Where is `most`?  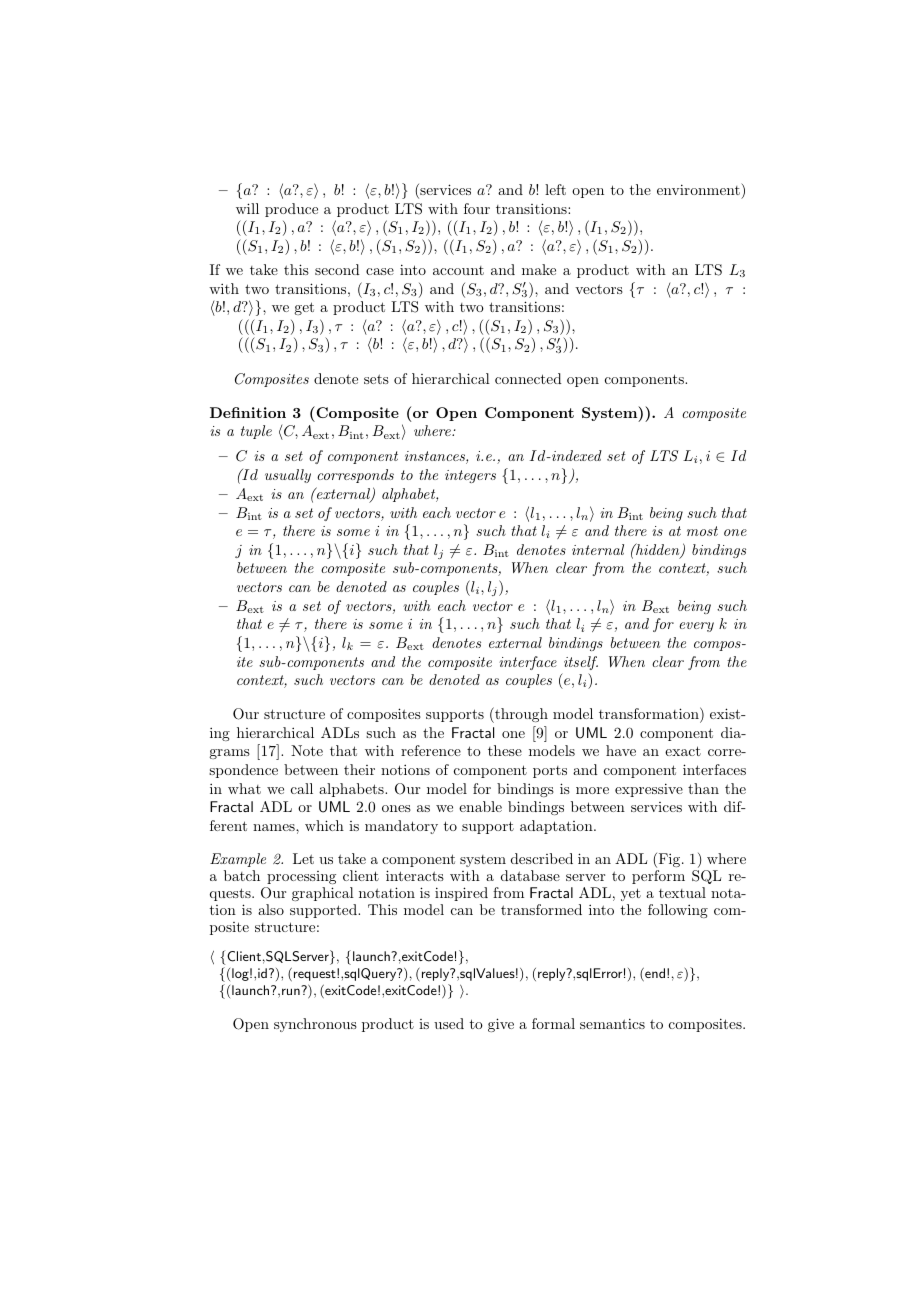
most is located at coordinates (702, 531).
